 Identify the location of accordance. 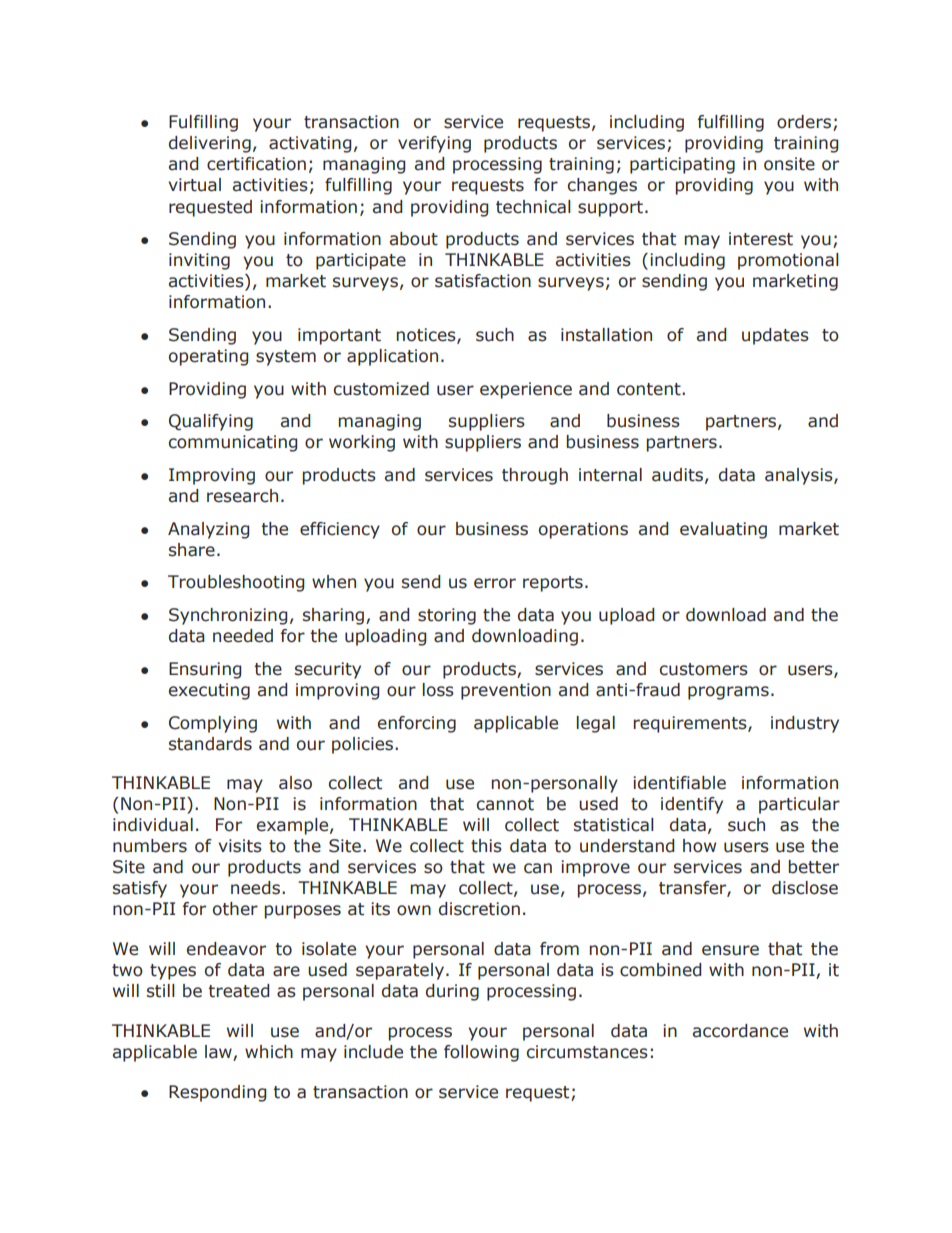
(740, 1031).
